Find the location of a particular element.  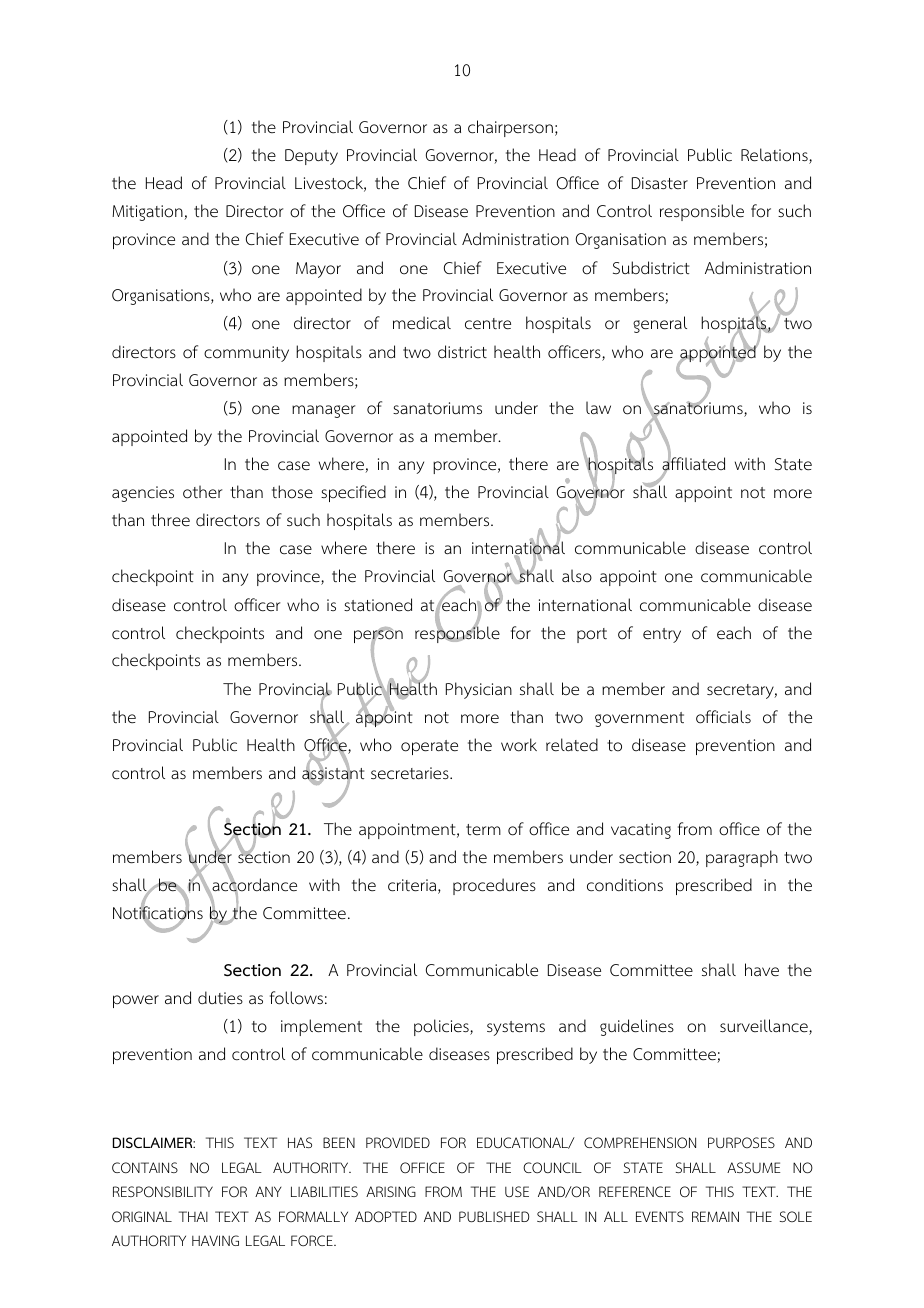

assistant is located at coordinates (333, 773).
